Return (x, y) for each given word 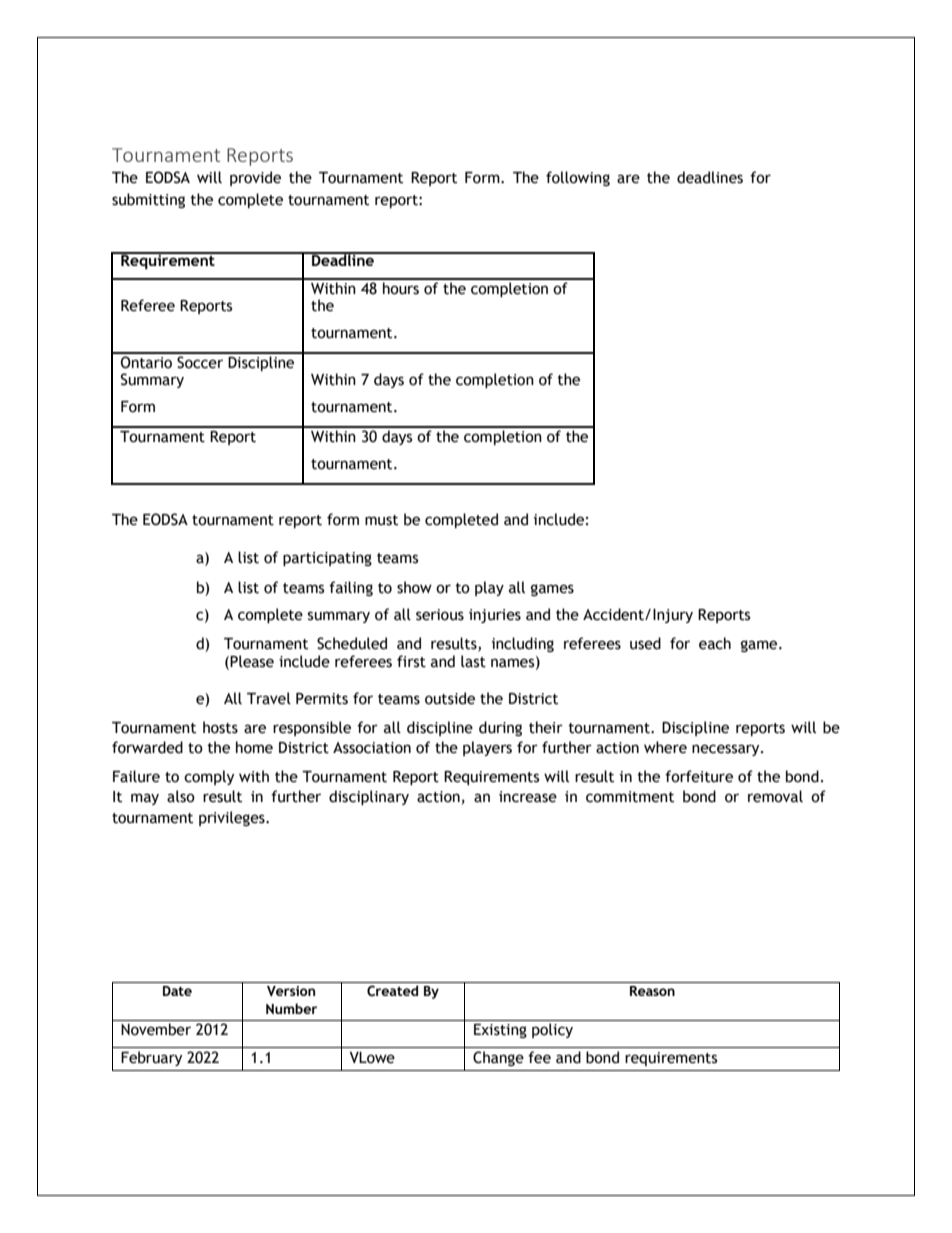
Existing (500, 1031)
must (381, 520)
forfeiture (699, 776)
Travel (269, 698)
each (715, 643)
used (645, 643)
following (578, 178)
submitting (148, 200)
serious (440, 615)
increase (528, 797)
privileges (233, 818)
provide (255, 178)
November (156, 1029)
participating (327, 559)
